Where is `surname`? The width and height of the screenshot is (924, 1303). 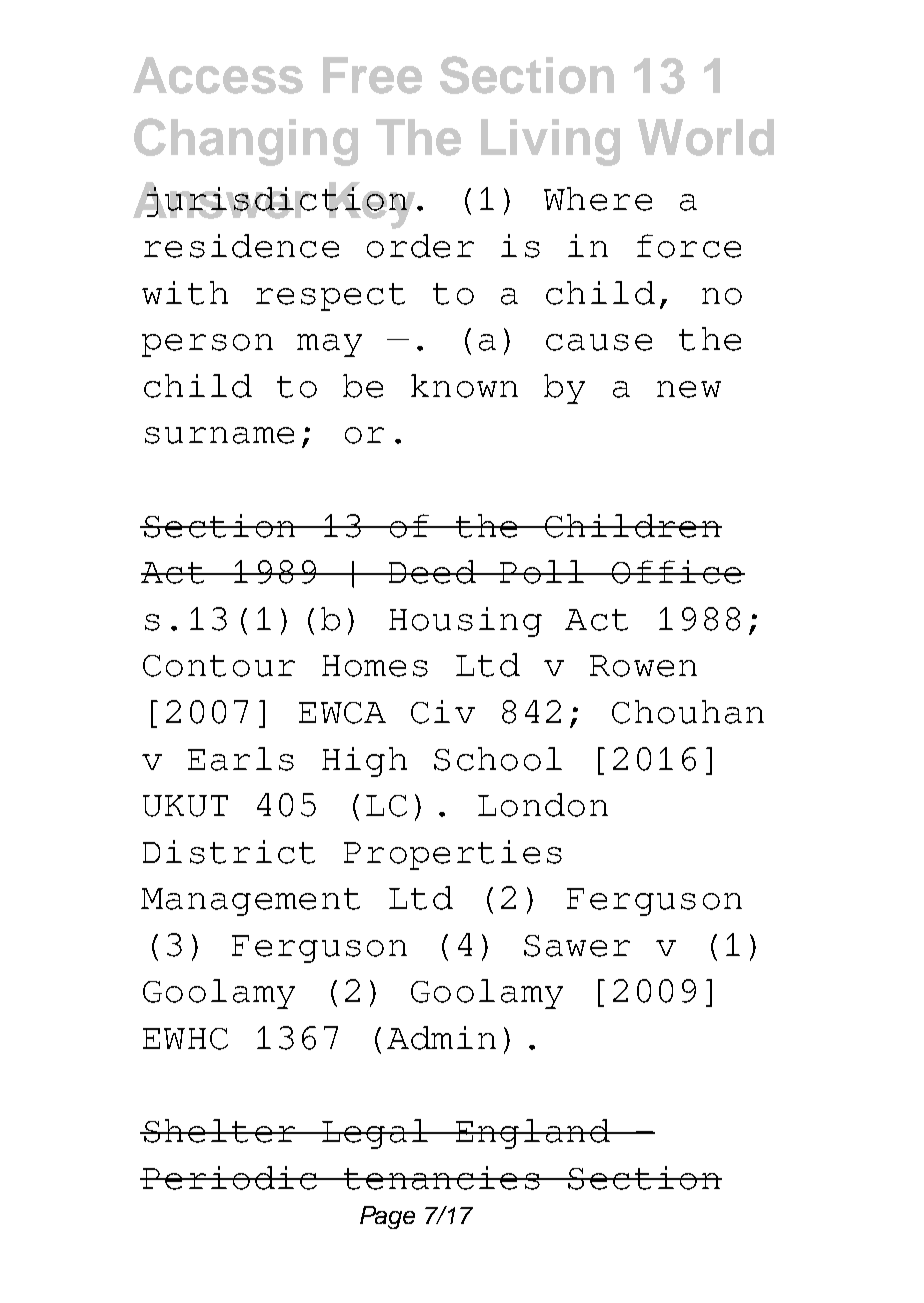 surname is located at coordinates (219, 435).
